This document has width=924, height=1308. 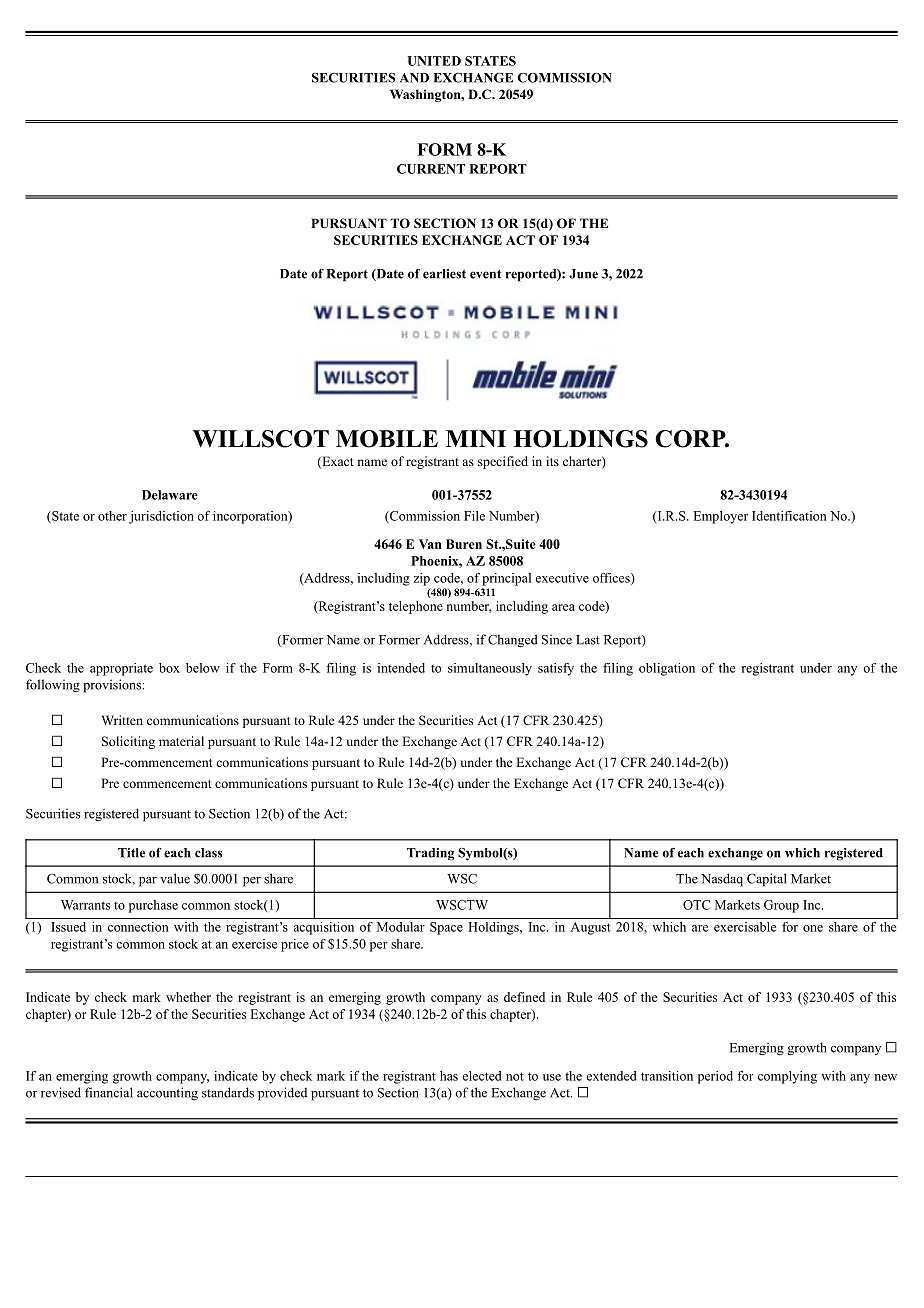 I want to click on CURRENT, so click(x=431, y=169).
